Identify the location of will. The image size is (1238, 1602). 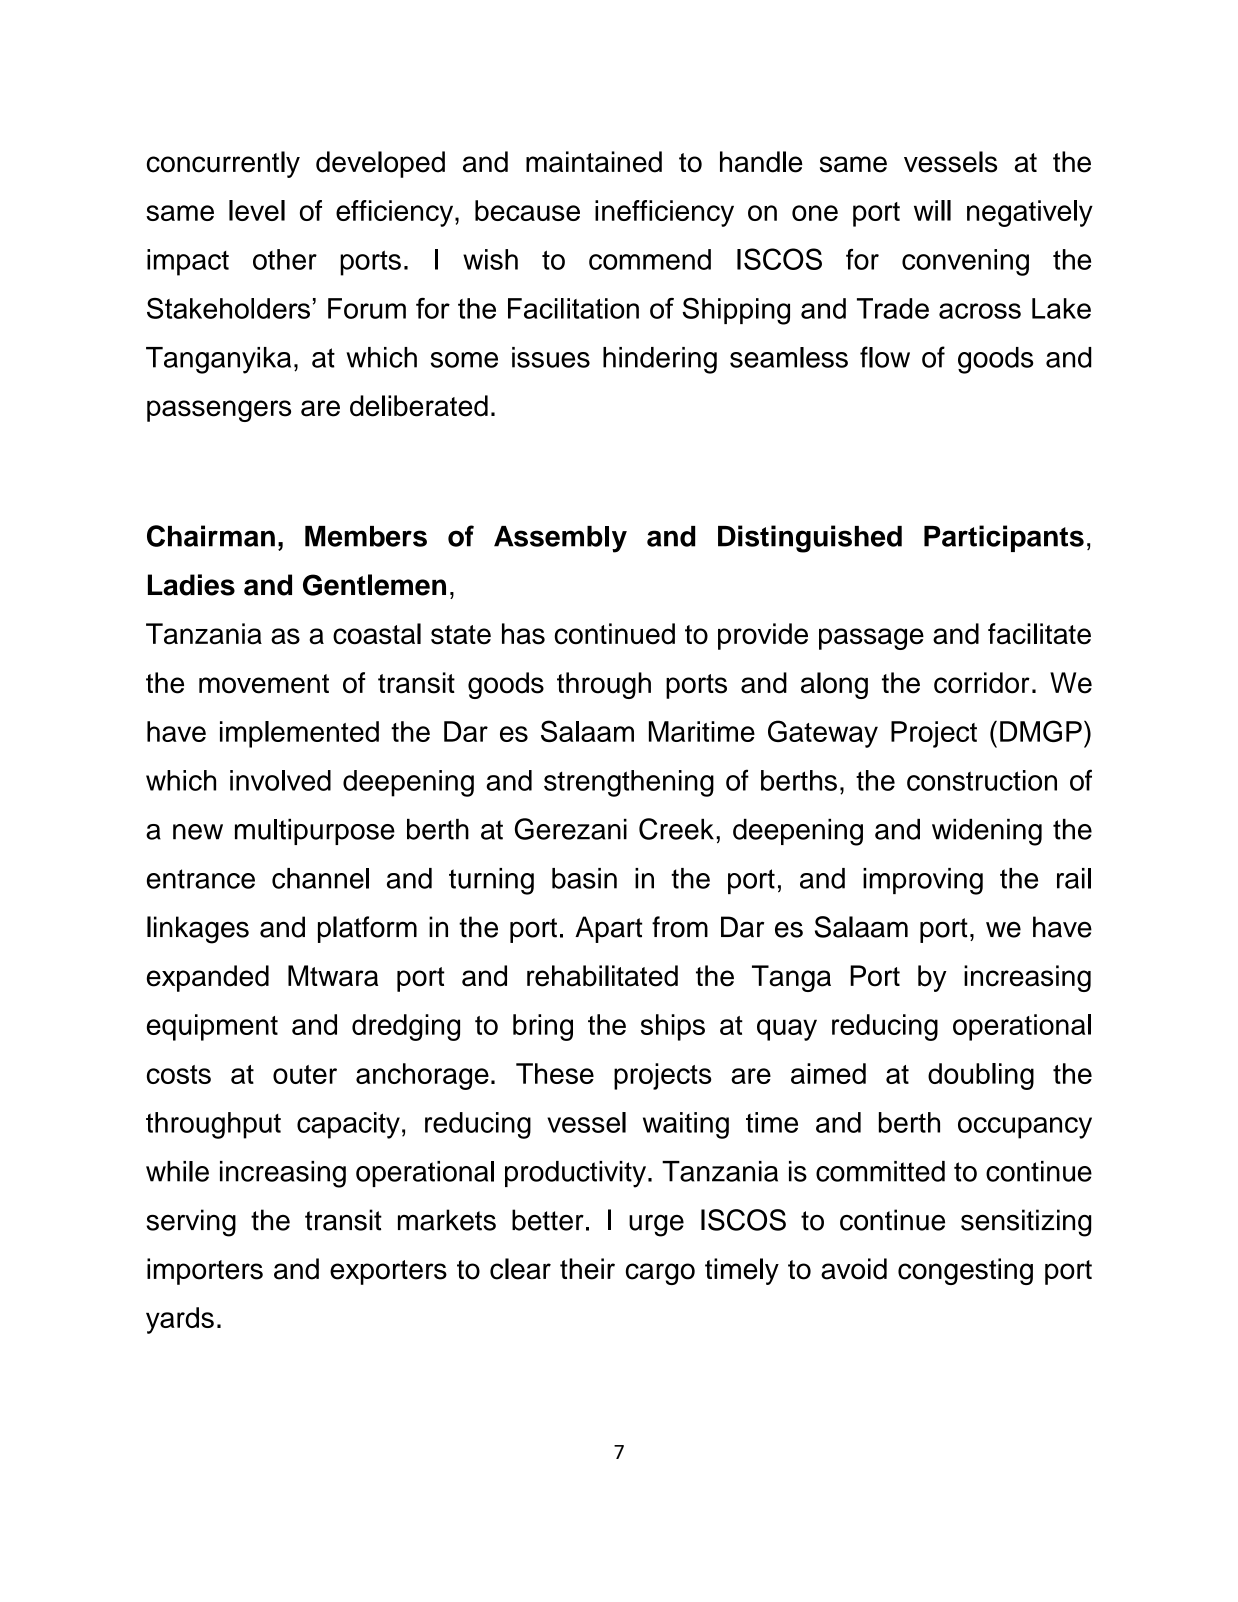
(932, 210).
